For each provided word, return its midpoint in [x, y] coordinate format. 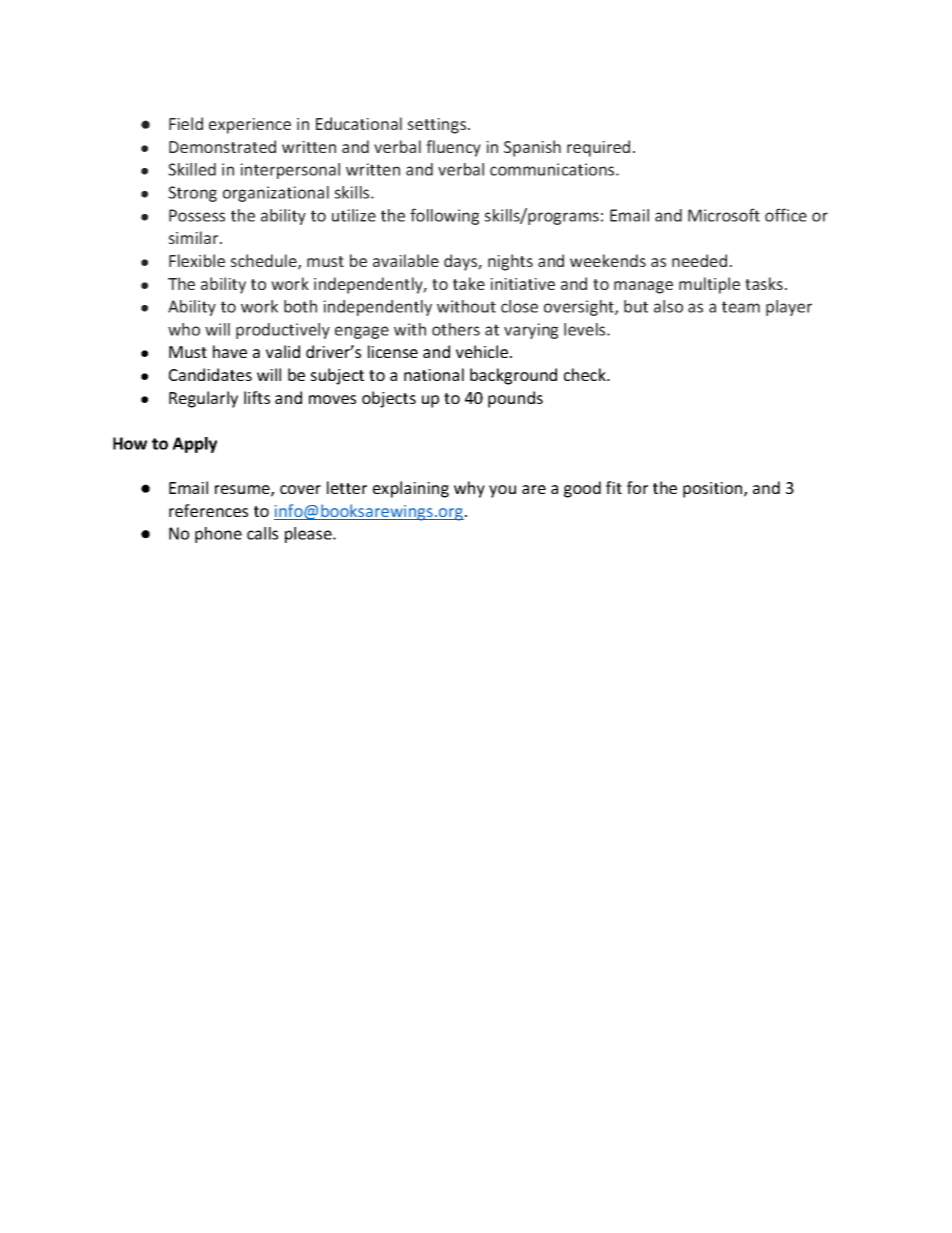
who [184, 329]
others [456, 329]
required [598, 148]
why [469, 489]
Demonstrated [222, 146]
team [741, 307]
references [208, 510]
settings [438, 126]
